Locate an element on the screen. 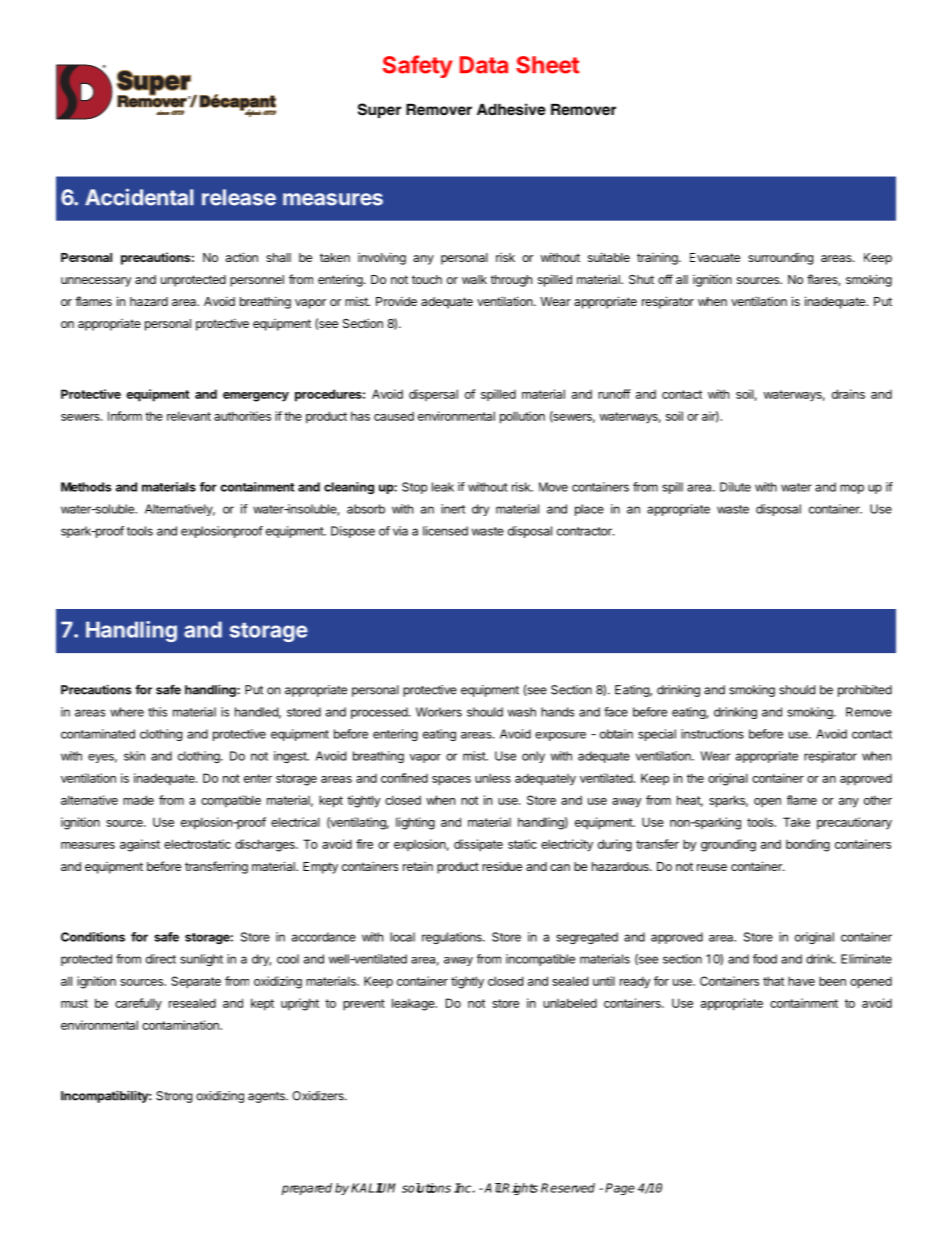 This screenshot has height=1233, width=952. Adhesive is located at coordinates (511, 109).
